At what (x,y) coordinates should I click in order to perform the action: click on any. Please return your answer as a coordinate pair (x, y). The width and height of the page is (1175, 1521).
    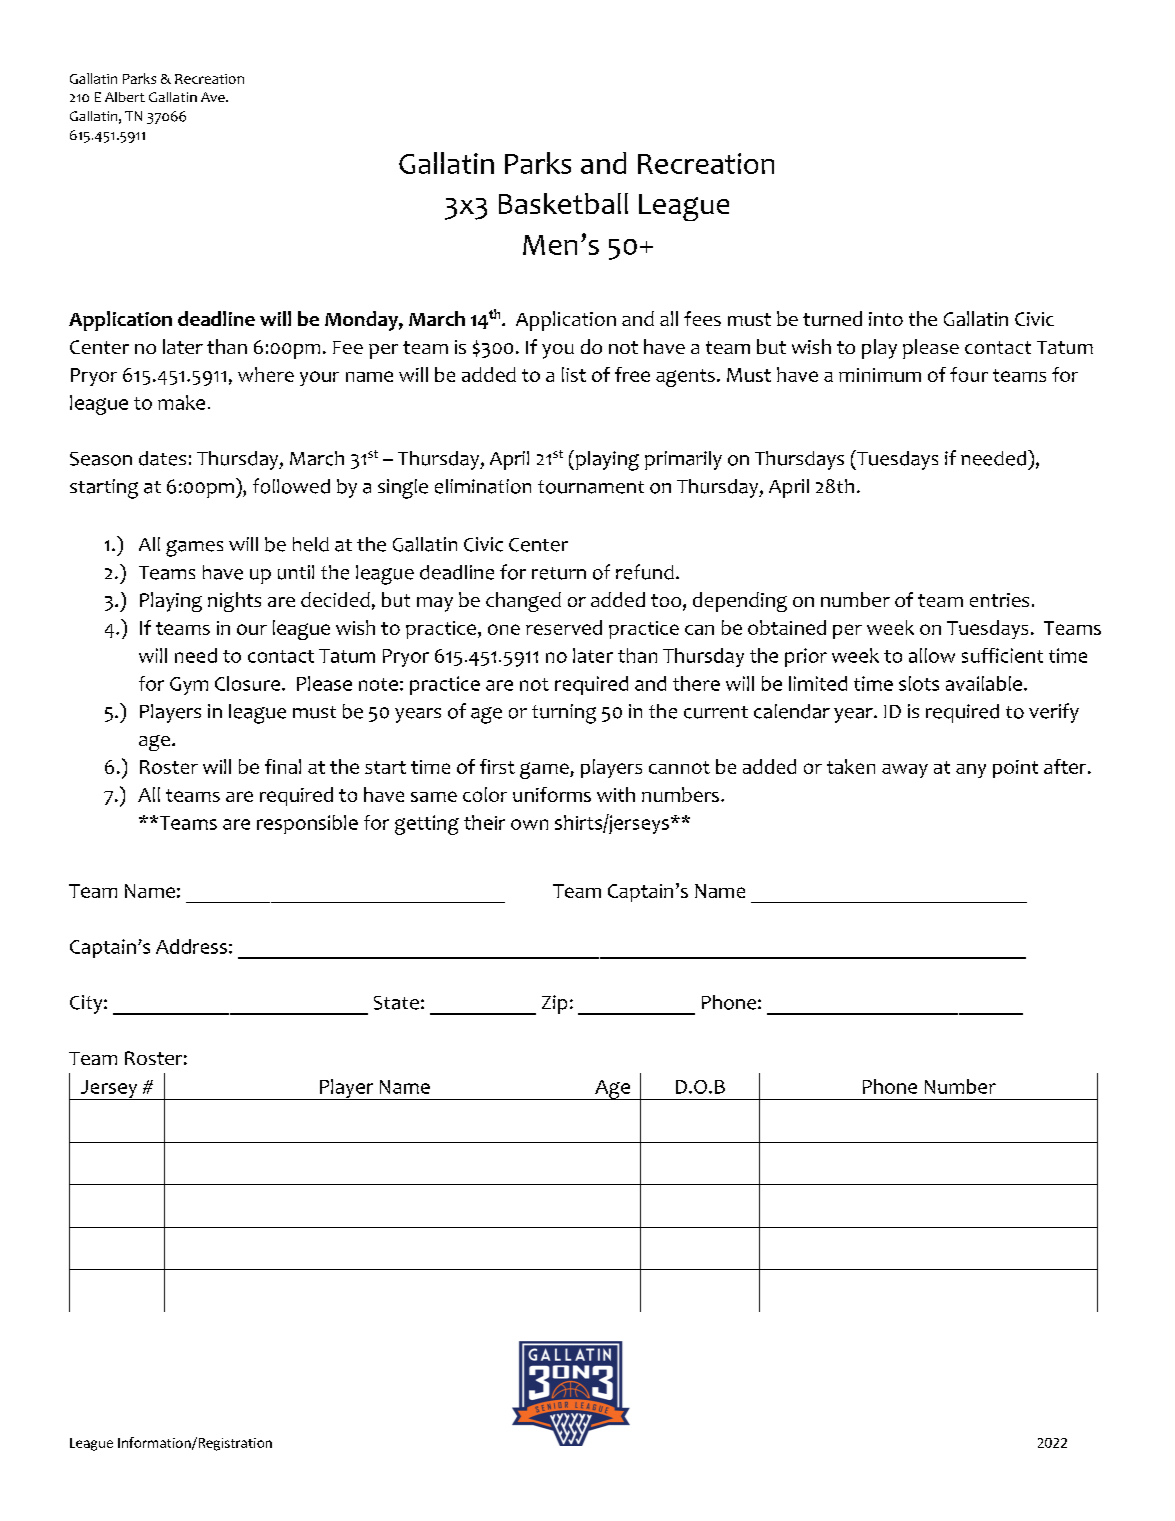
    Looking at the image, I should click on (971, 771).
